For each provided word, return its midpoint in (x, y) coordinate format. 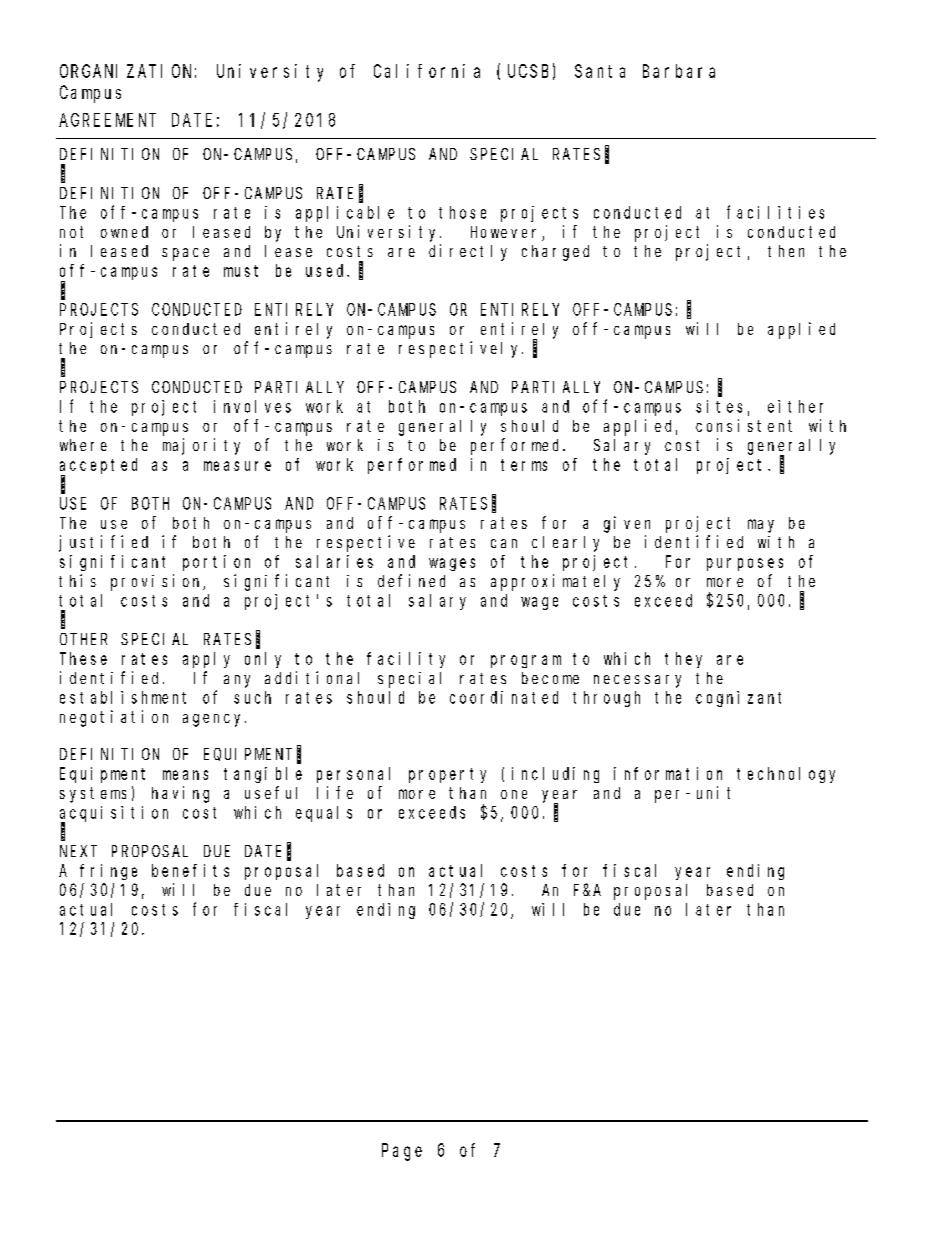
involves (252, 406)
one (514, 794)
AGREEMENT (107, 120)
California (427, 71)
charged (555, 253)
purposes (745, 564)
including (555, 775)
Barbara (679, 71)
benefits (190, 870)
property (447, 775)
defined (411, 580)
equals (324, 814)
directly (468, 252)
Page (402, 1152)
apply (206, 660)
